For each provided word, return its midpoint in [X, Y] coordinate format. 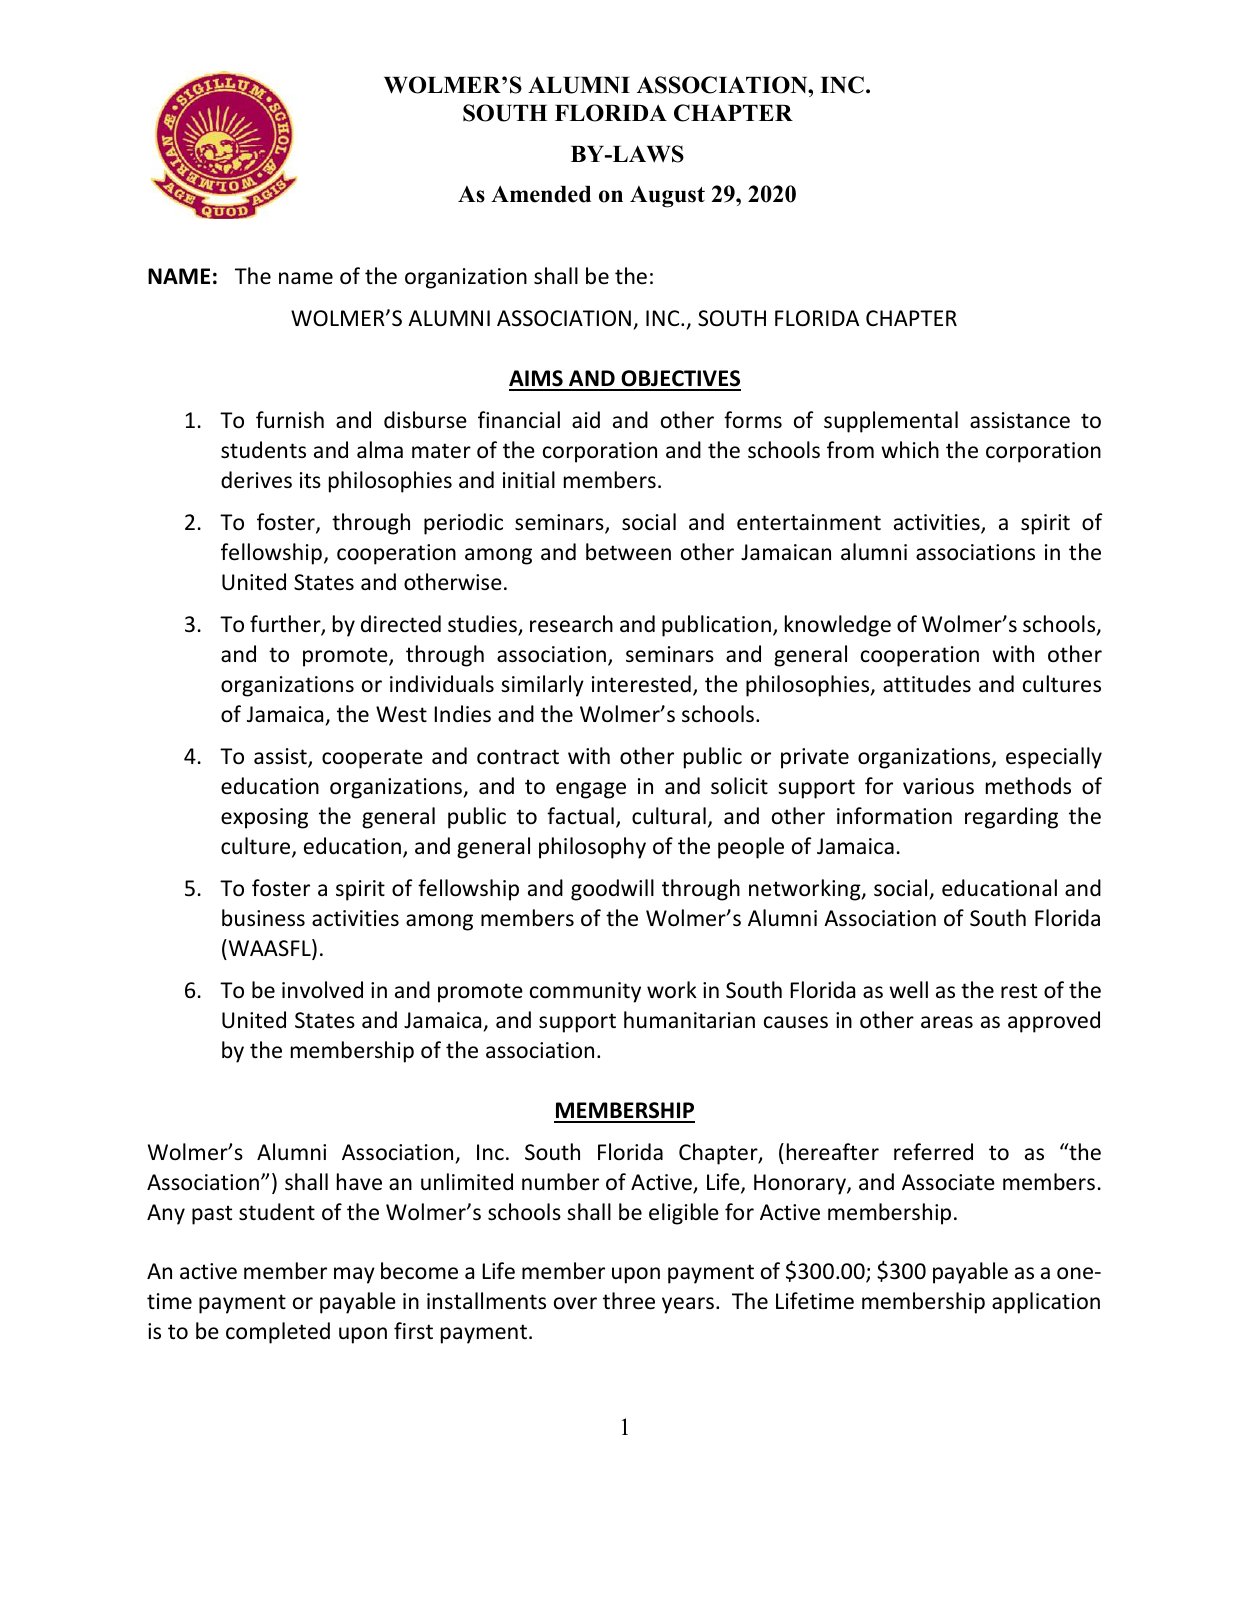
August [667, 197]
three [629, 1301]
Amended [541, 194]
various [938, 786]
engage [591, 790]
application [1046, 1303]
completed [278, 1333]
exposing [264, 818]
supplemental [891, 422]
